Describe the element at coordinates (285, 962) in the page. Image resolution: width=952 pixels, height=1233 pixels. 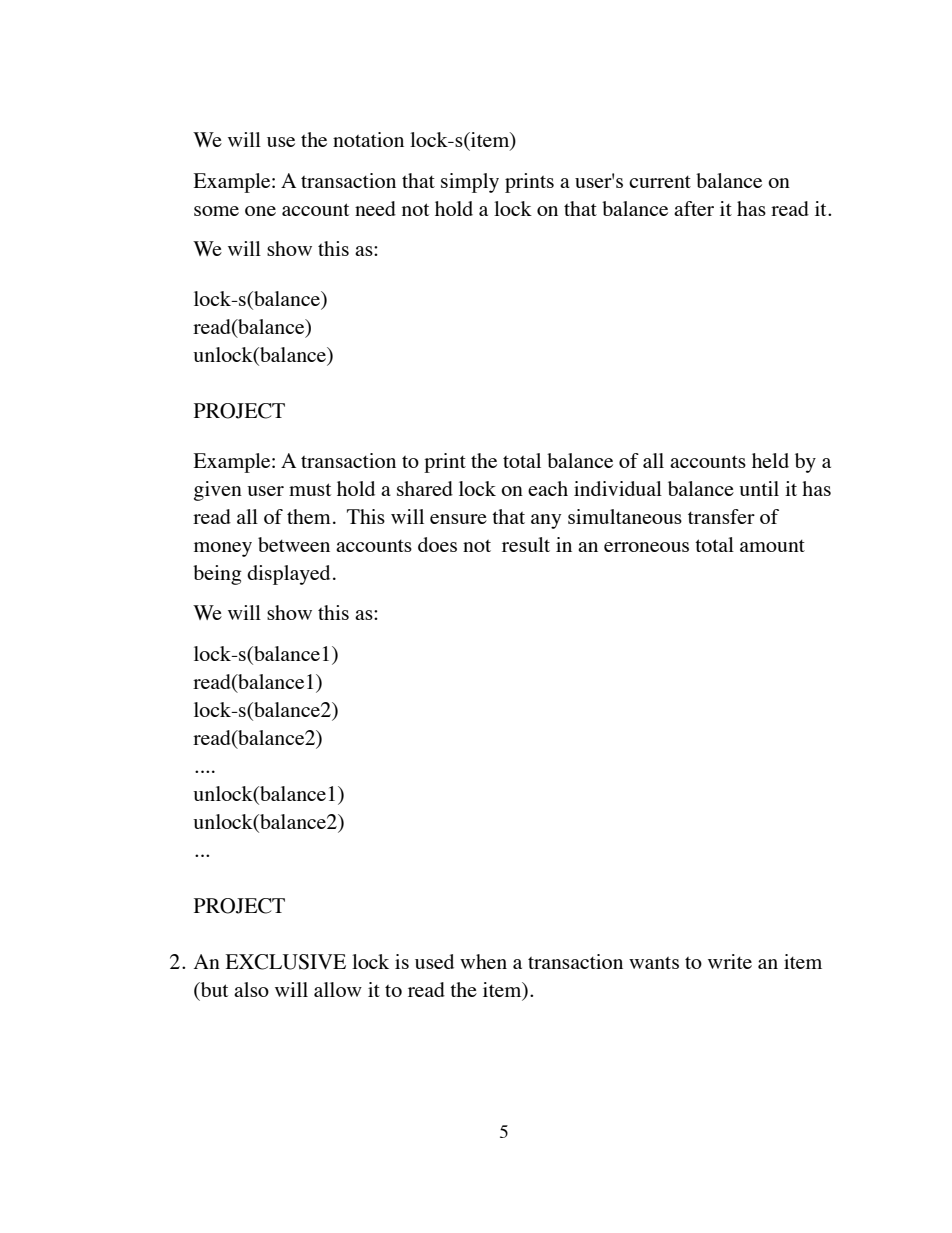
I see `EXCLUSIVE` at that location.
